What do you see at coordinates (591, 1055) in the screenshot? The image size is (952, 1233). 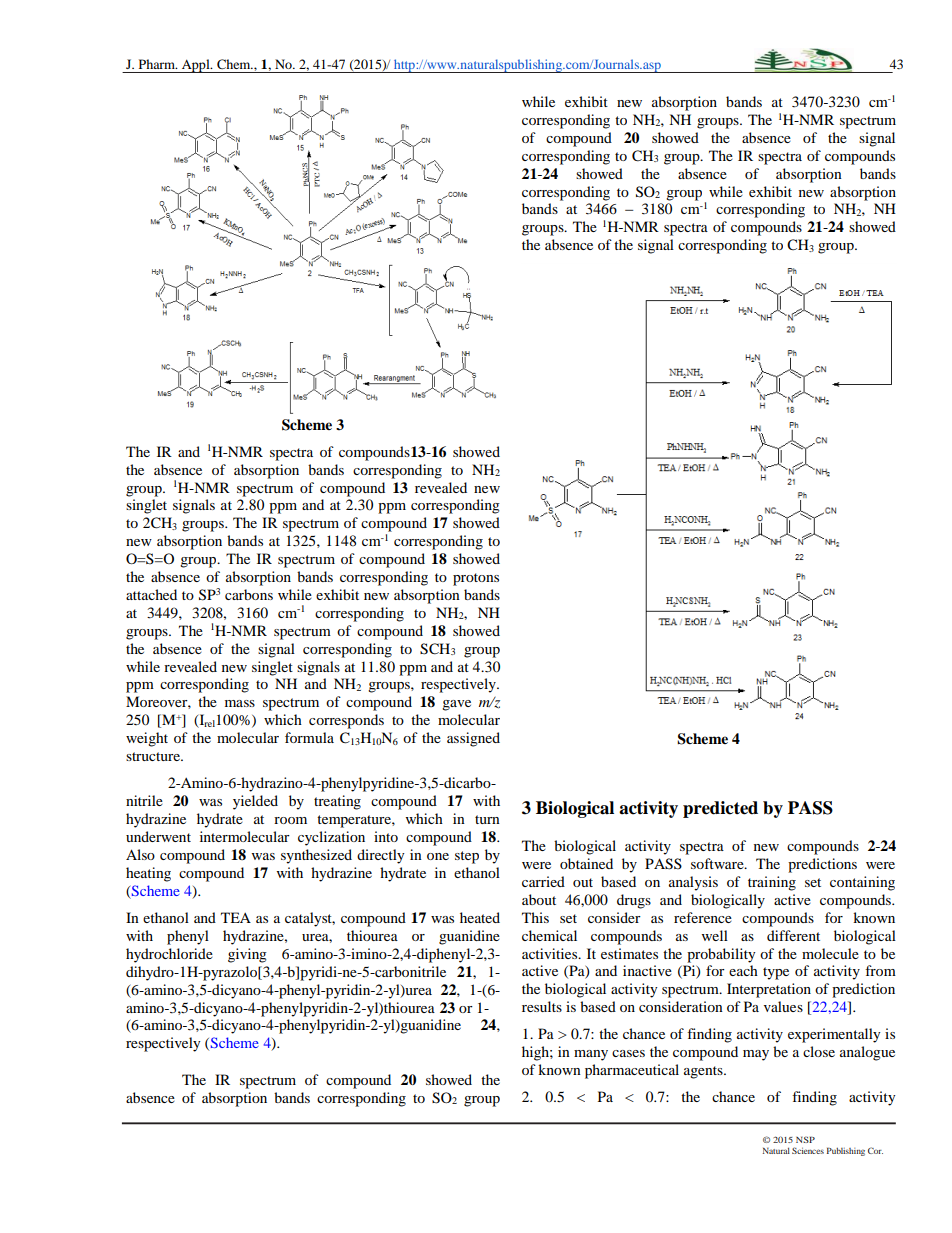 I see `many` at bounding box center [591, 1055].
